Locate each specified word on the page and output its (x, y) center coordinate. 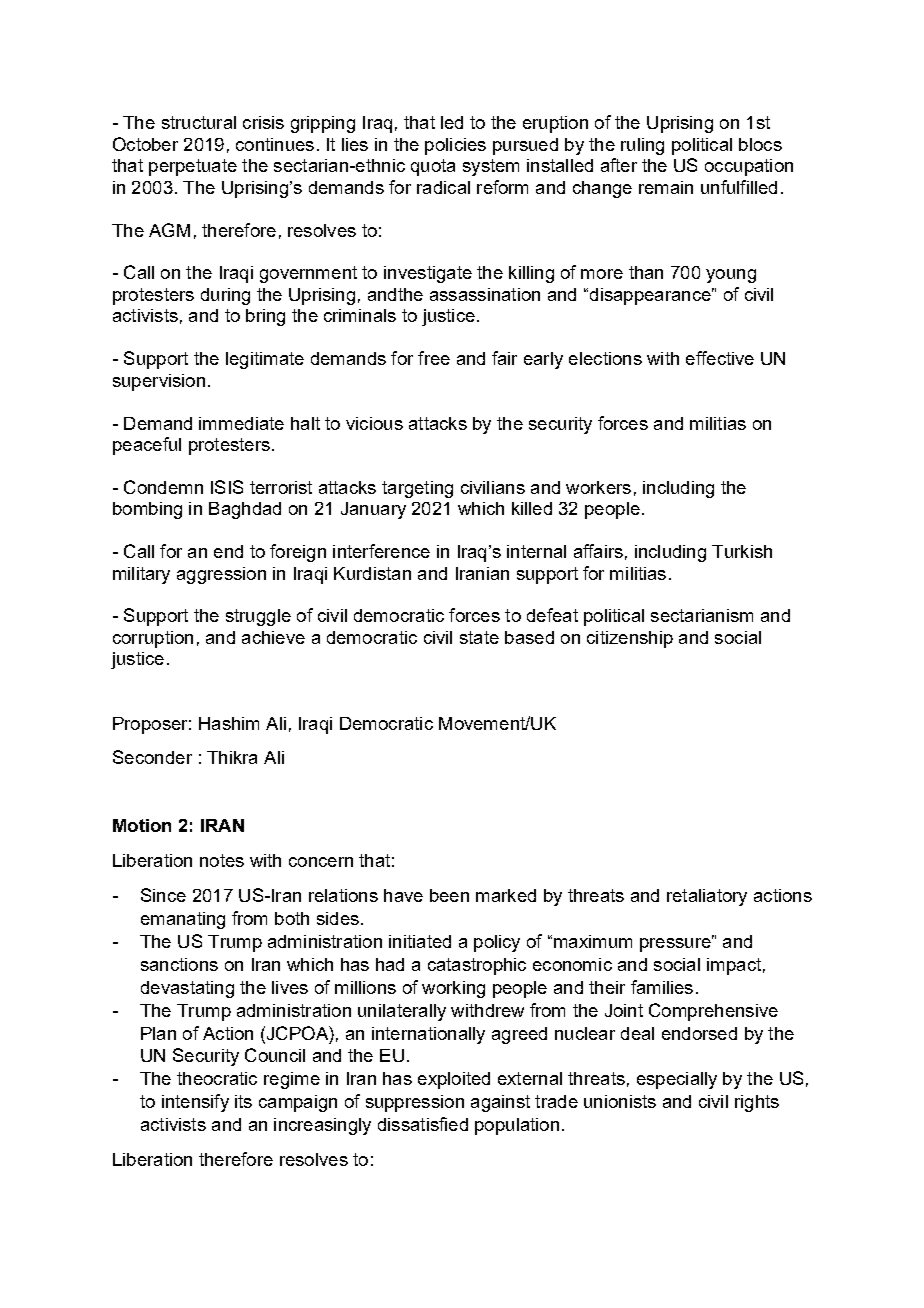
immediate (241, 423)
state (479, 637)
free (434, 358)
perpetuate (193, 167)
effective (720, 358)
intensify (195, 1103)
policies (455, 146)
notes (222, 860)
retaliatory (707, 897)
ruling (642, 146)
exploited (454, 1080)
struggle (258, 617)
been (449, 895)
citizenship (630, 639)
